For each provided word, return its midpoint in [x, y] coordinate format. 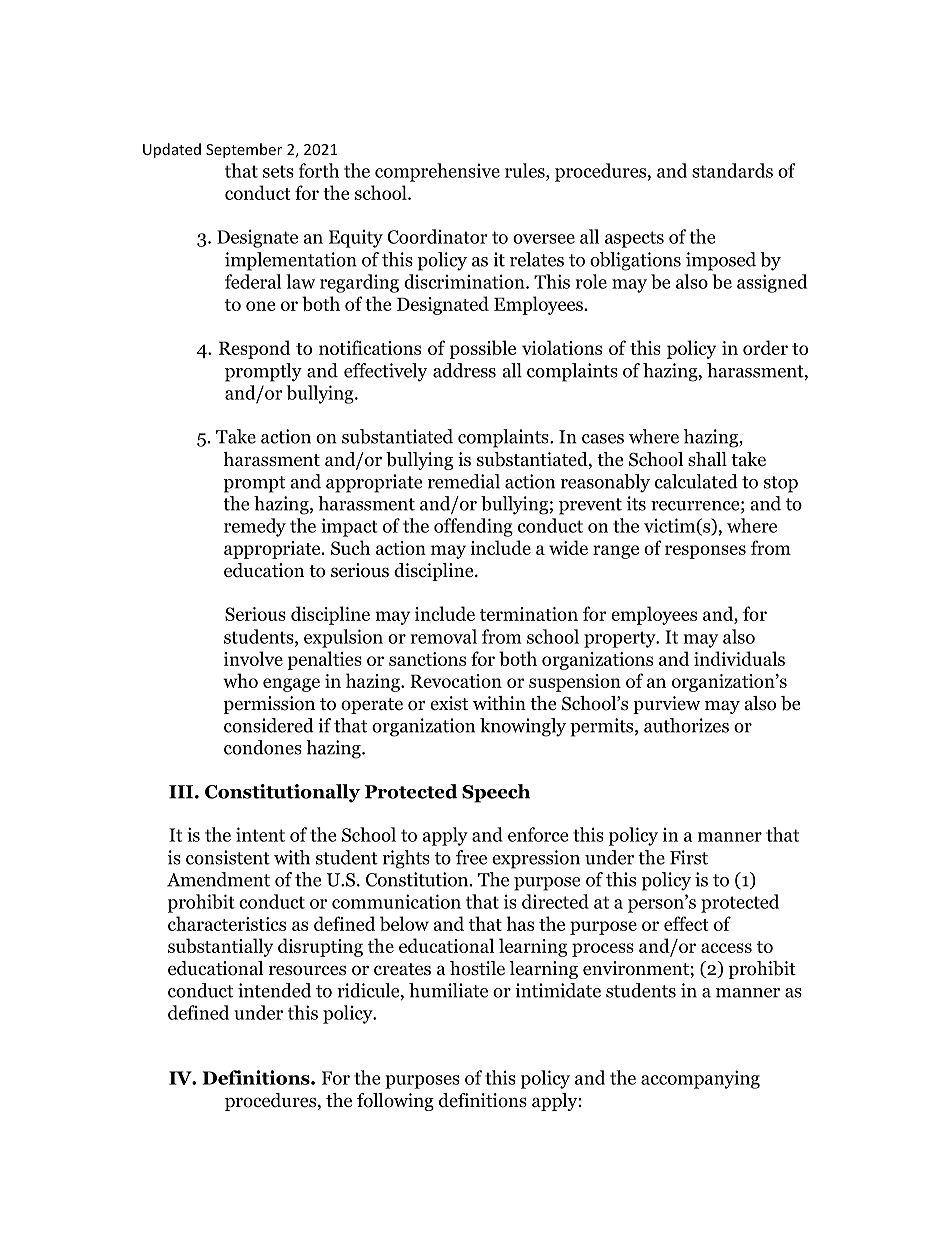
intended [274, 990]
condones [263, 747]
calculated [696, 481]
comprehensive [437, 172]
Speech [496, 793]
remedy [255, 527]
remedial [464, 481]
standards [732, 170]
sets [278, 171]
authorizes [686, 725]
